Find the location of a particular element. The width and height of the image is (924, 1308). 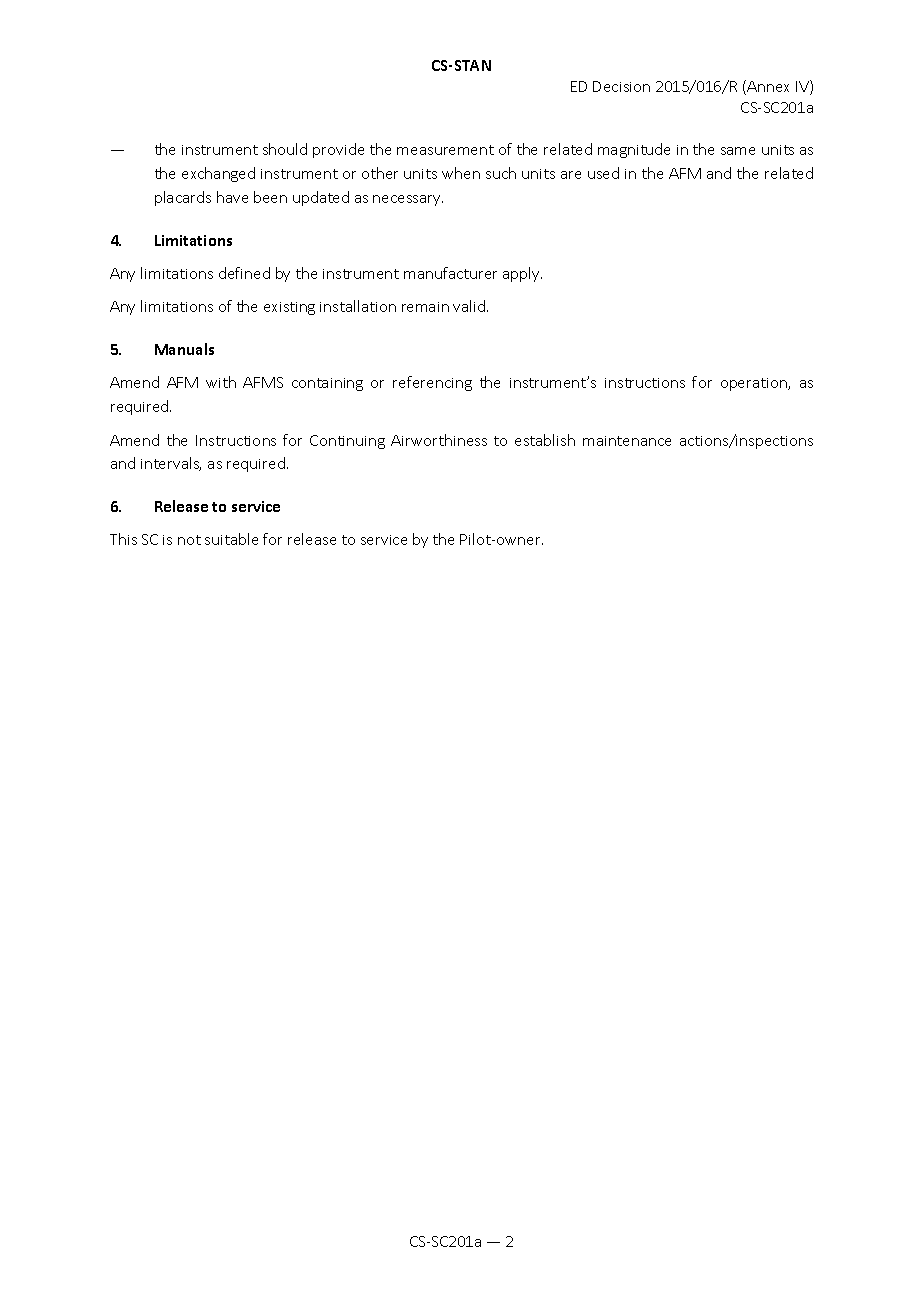

defined is located at coordinates (244, 273).
